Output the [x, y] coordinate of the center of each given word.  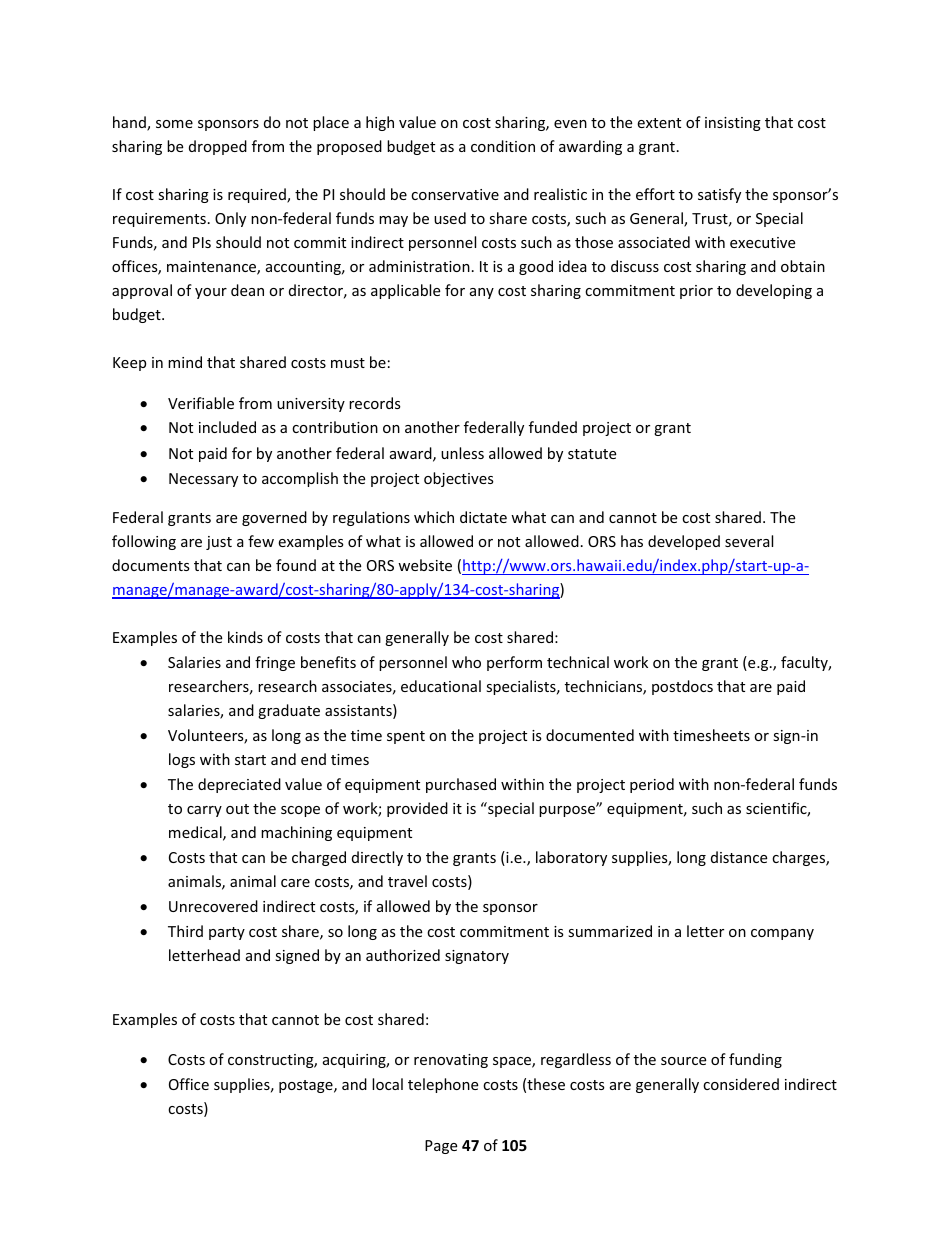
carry [204, 811]
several [749, 541]
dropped [218, 147]
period [652, 785]
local [387, 1084]
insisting [733, 124]
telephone [443, 1085]
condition [503, 146]
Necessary [203, 480]
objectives [459, 479]
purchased [461, 785]
